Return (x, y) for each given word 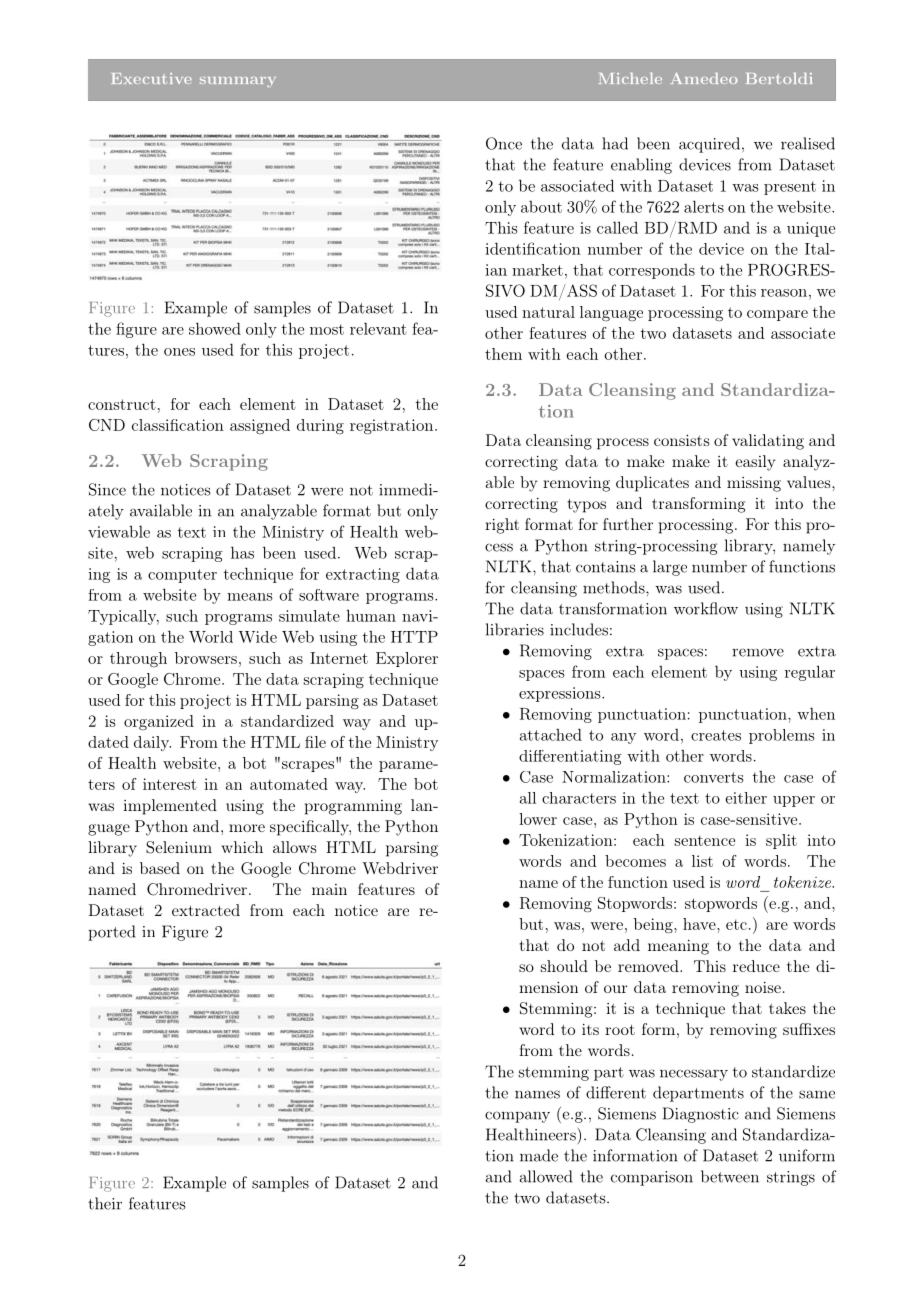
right (502, 526)
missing (754, 484)
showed (215, 328)
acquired (711, 145)
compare (777, 315)
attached (551, 734)
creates (716, 735)
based (160, 868)
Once (504, 143)
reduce (756, 966)
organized (159, 722)
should (564, 966)
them (503, 354)
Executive (152, 78)
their (105, 1203)
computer (182, 576)
